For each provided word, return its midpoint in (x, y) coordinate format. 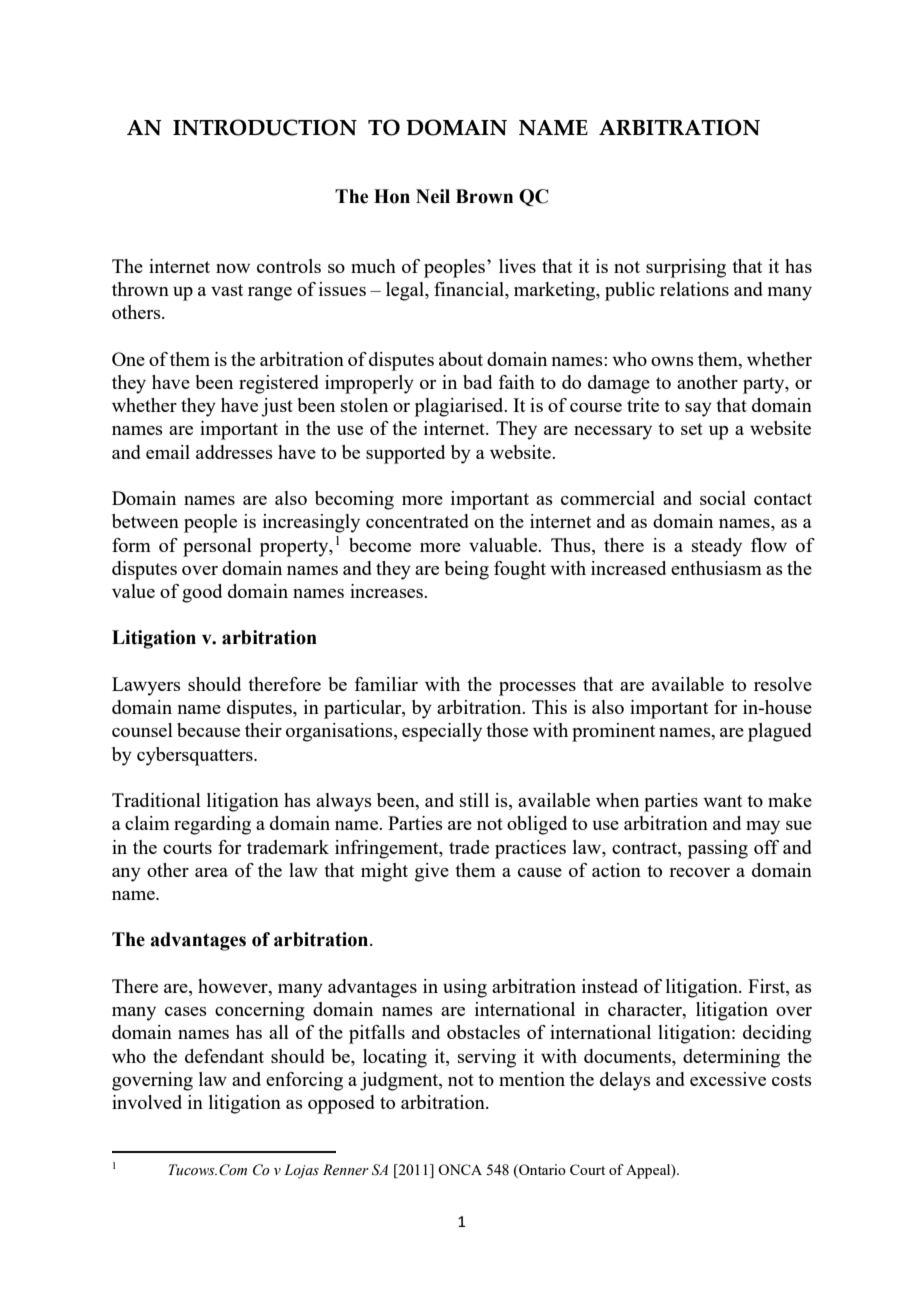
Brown (484, 196)
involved (147, 1102)
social (723, 498)
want (722, 801)
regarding (212, 825)
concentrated (417, 521)
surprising (686, 268)
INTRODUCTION (265, 127)
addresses (234, 452)
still (474, 800)
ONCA (460, 1169)
